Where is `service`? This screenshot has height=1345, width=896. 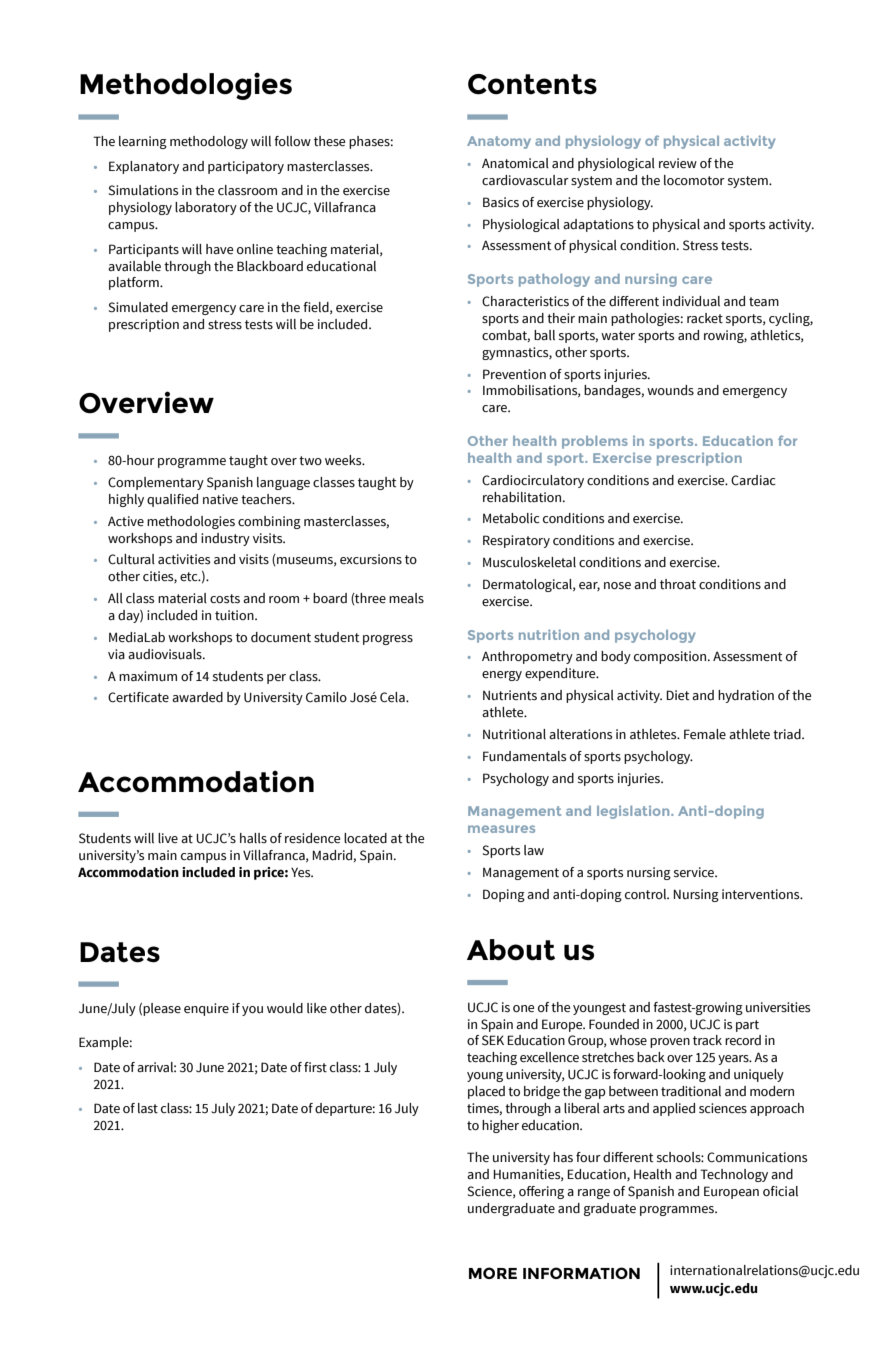 service is located at coordinates (695, 872).
